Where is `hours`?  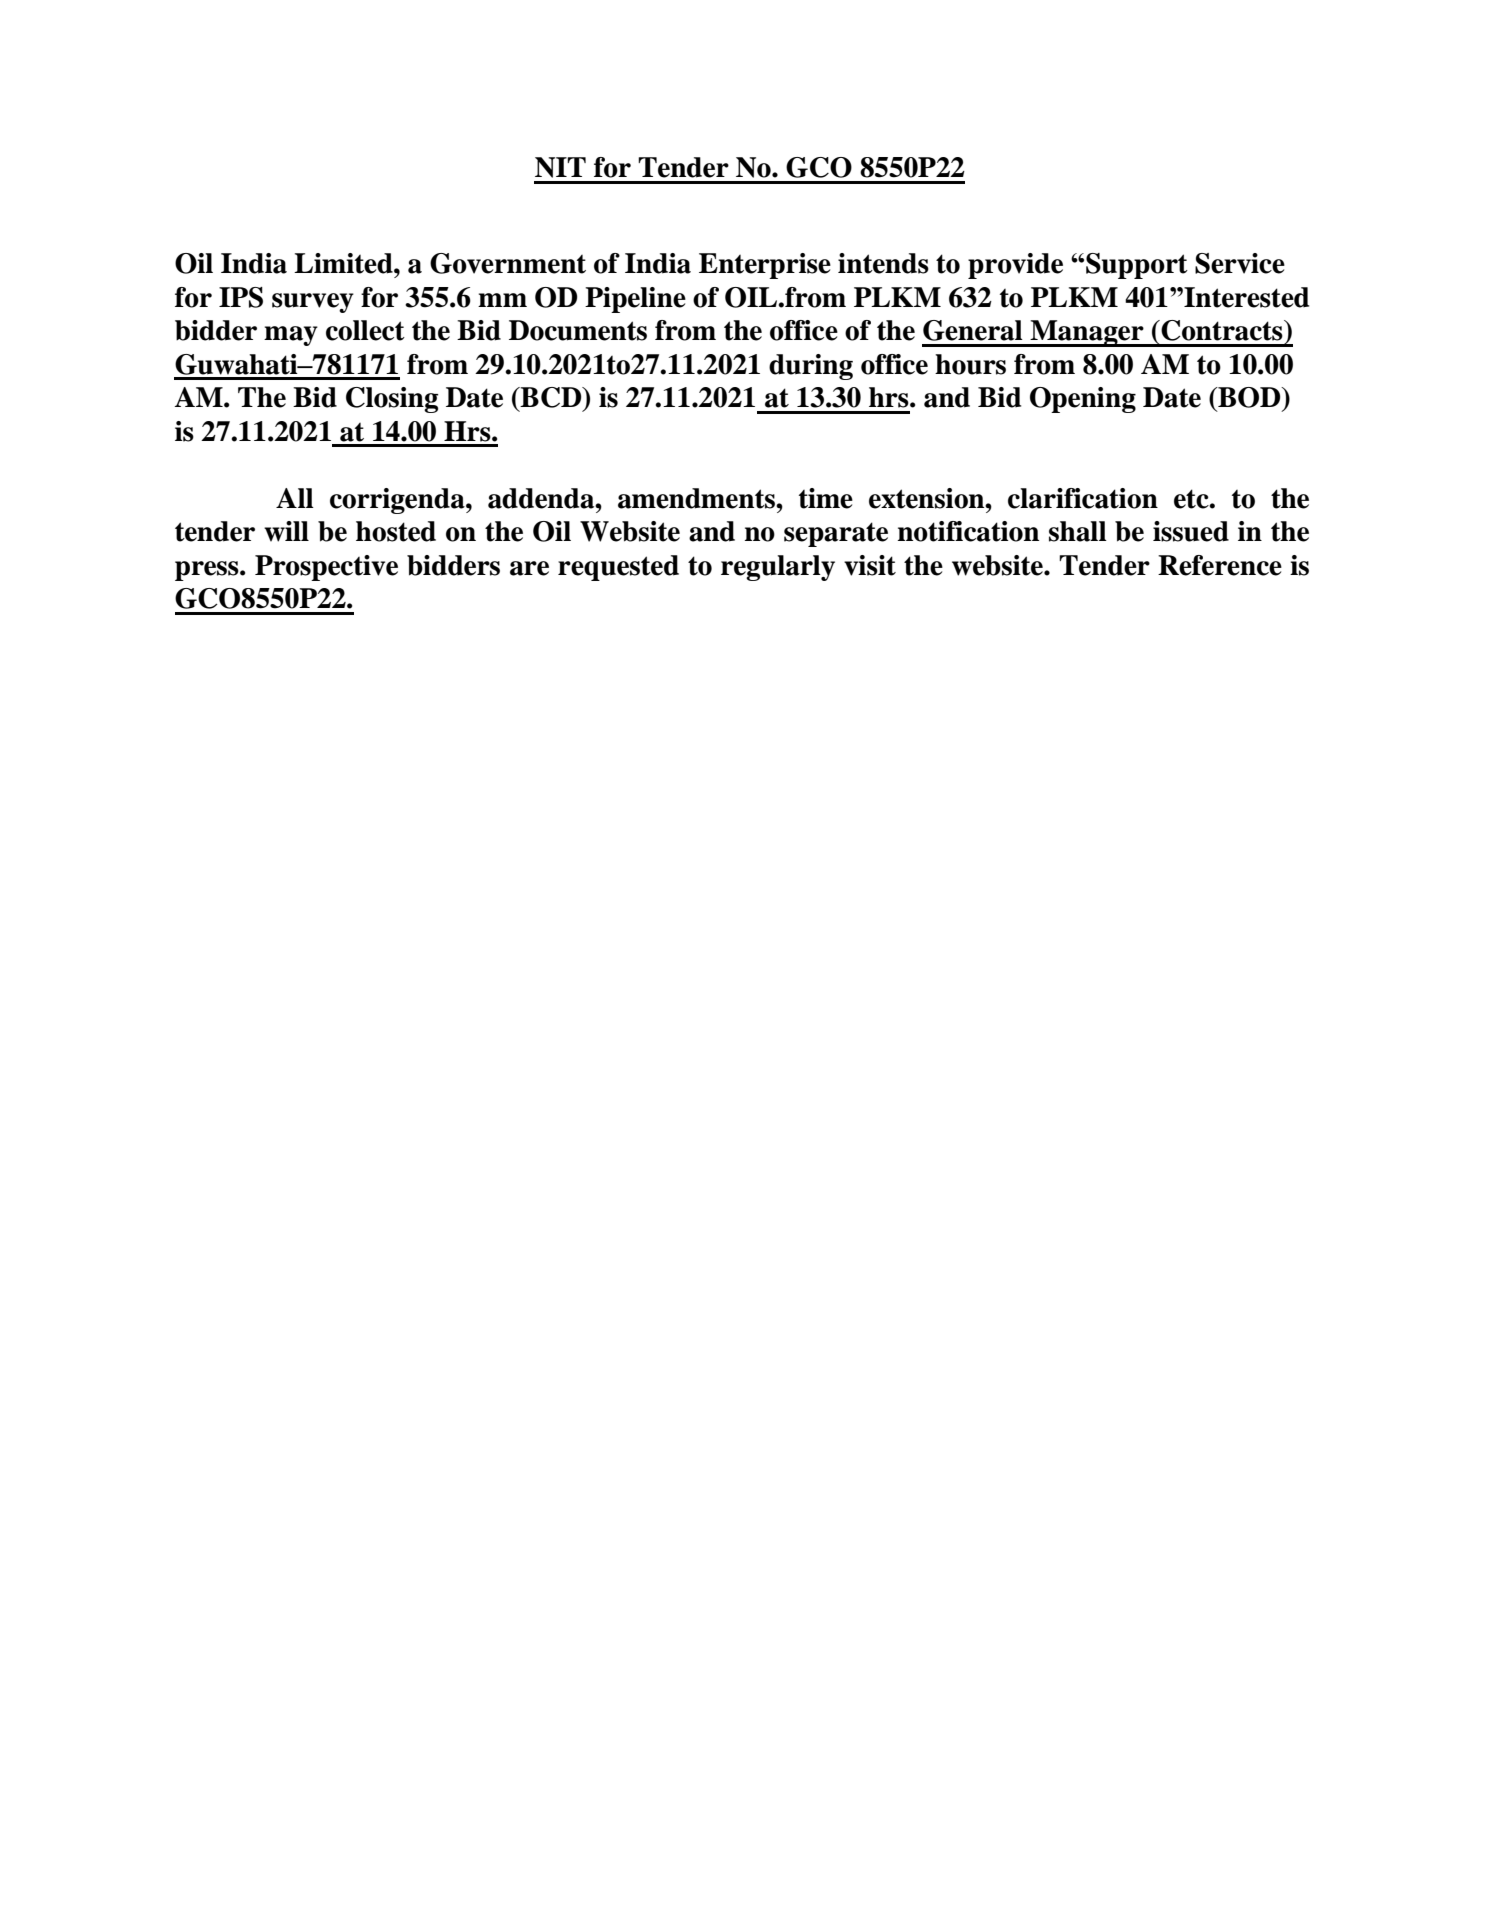
hours is located at coordinates (970, 364).
